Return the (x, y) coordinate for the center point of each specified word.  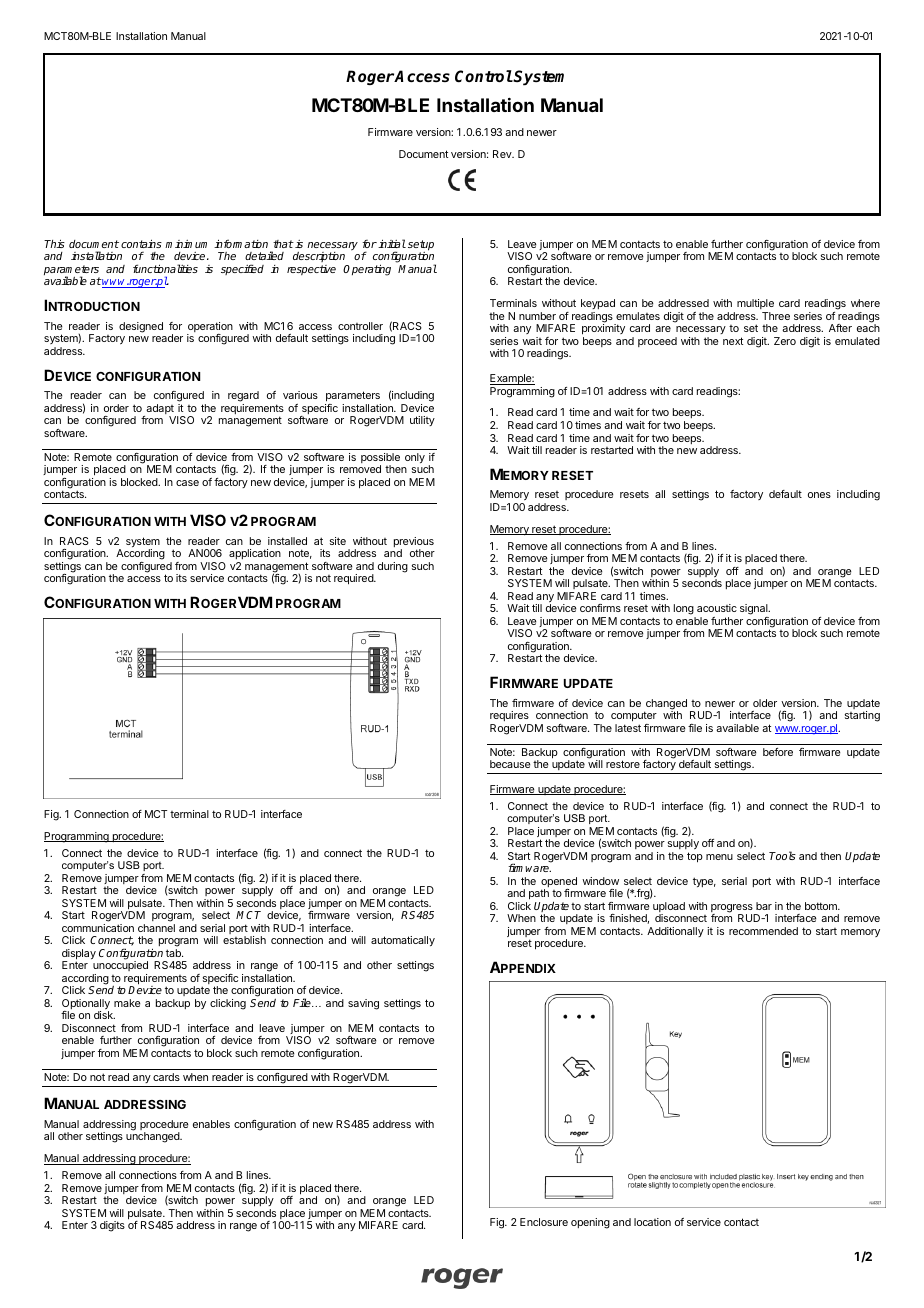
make (127, 1003)
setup (421, 246)
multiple (755, 304)
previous (414, 543)
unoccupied (120, 968)
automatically (403, 941)
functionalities (165, 268)
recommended (763, 931)
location (652, 1222)
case (187, 483)
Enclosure (544, 1222)
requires (509, 716)
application (255, 554)
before (778, 752)
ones (819, 495)
